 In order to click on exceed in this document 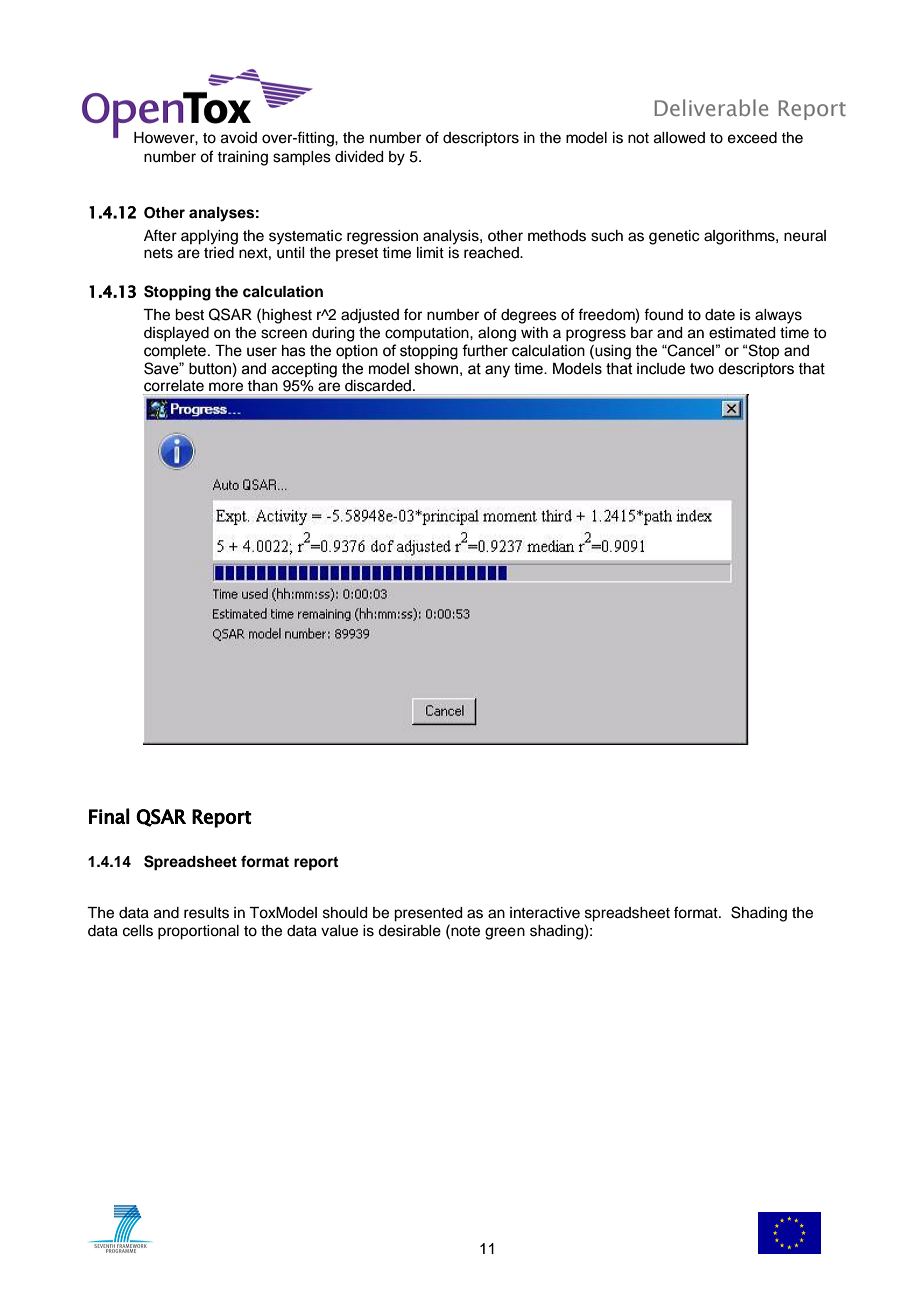, I will do `click(752, 138)`.
